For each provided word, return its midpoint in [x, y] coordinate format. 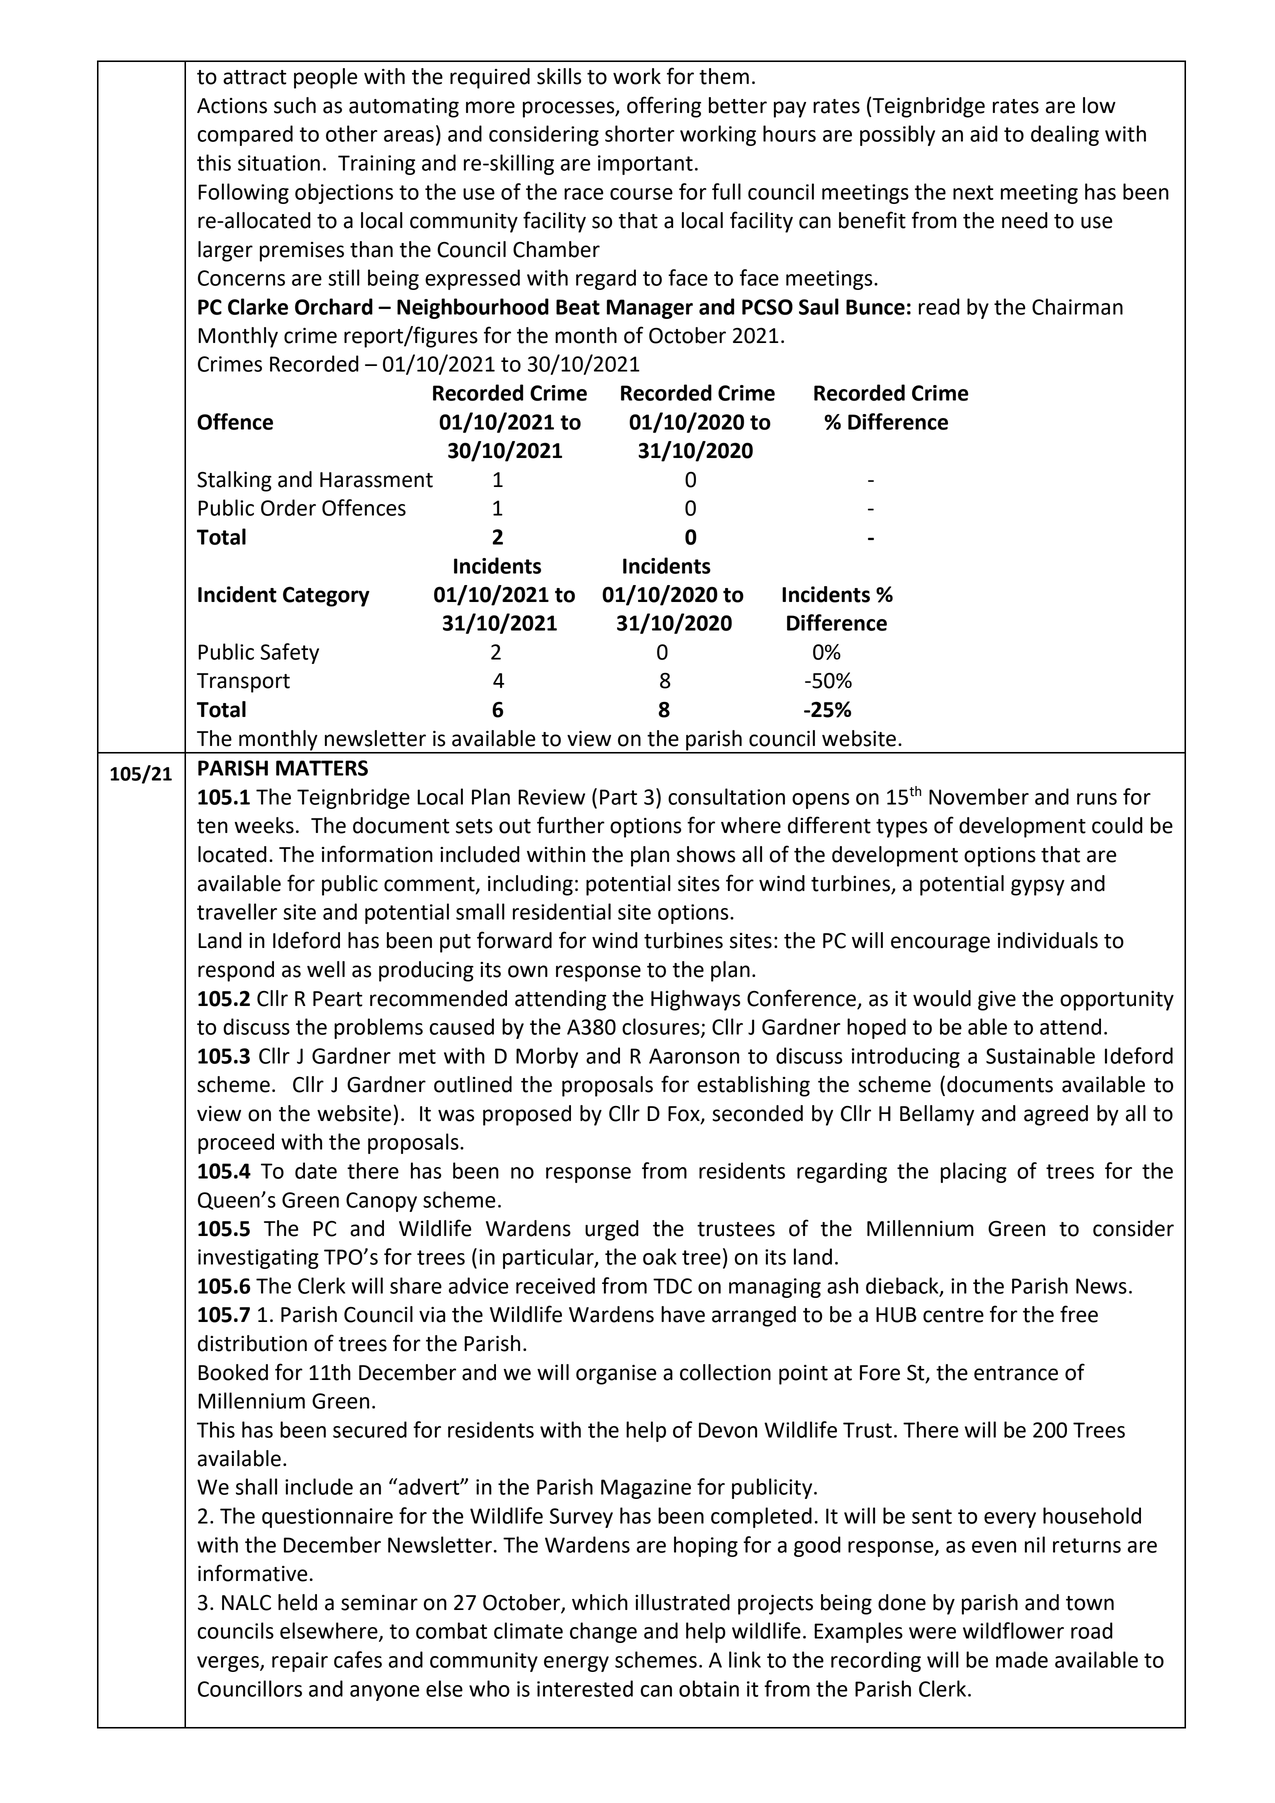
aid [984, 133]
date [316, 1170]
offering [664, 107]
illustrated [682, 1602]
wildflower [1013, 1630]
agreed [1056, 1115]
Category [326, 597]
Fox [685, 1115]
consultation [726, 796]
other [352, 133]
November [979, 796]
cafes [358, 1659]
